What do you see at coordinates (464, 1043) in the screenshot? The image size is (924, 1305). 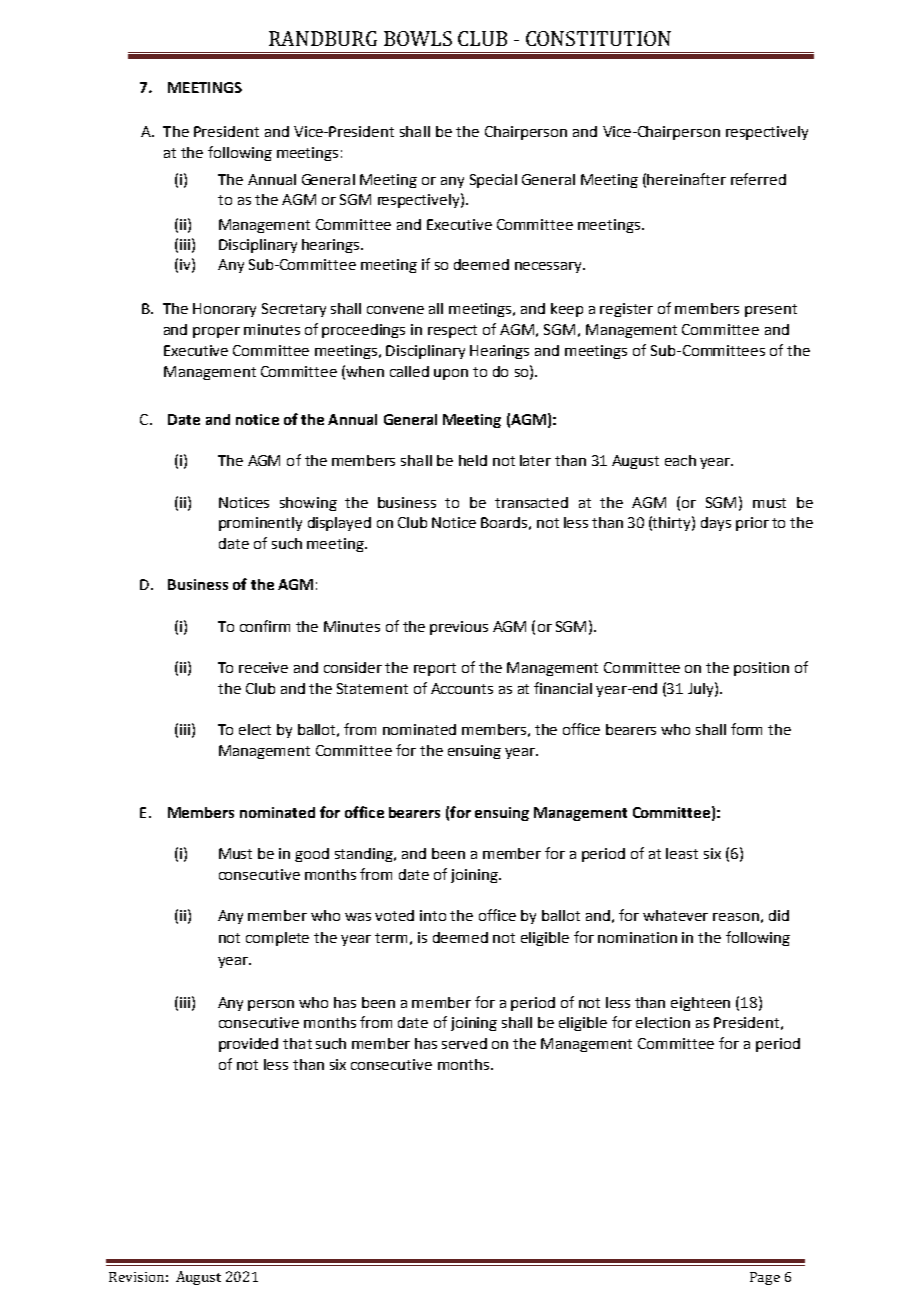 I see `served` at bounding box center [464, 1043].
